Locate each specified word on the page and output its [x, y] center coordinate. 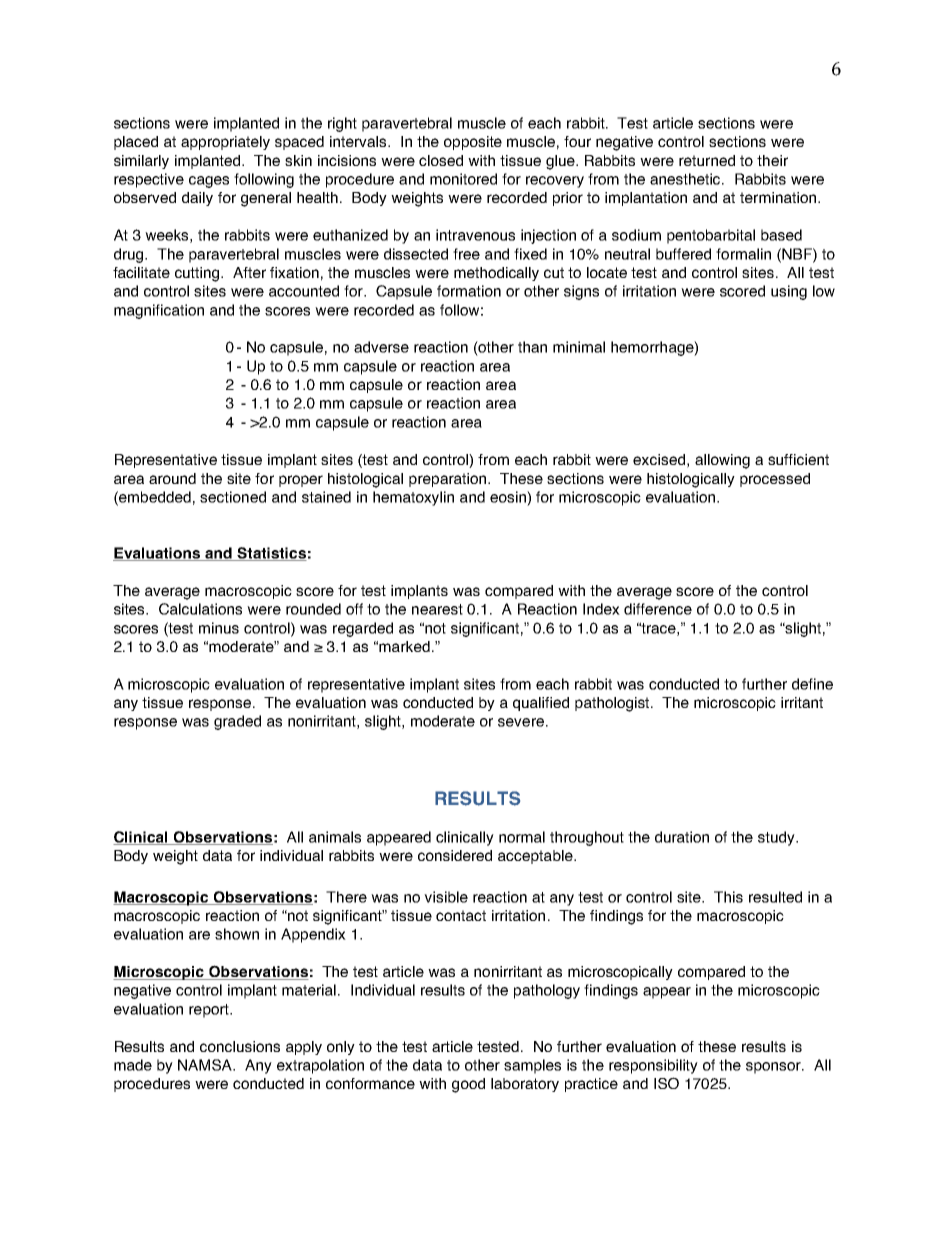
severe [521, 722]
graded [237, 722]
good [468, 1085]
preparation [449, 480]
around [172, 478]
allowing [722, 461]
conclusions [240, 1046]
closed [441, 160]
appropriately [225, 143]
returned [707, 160]
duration [682, 837]
